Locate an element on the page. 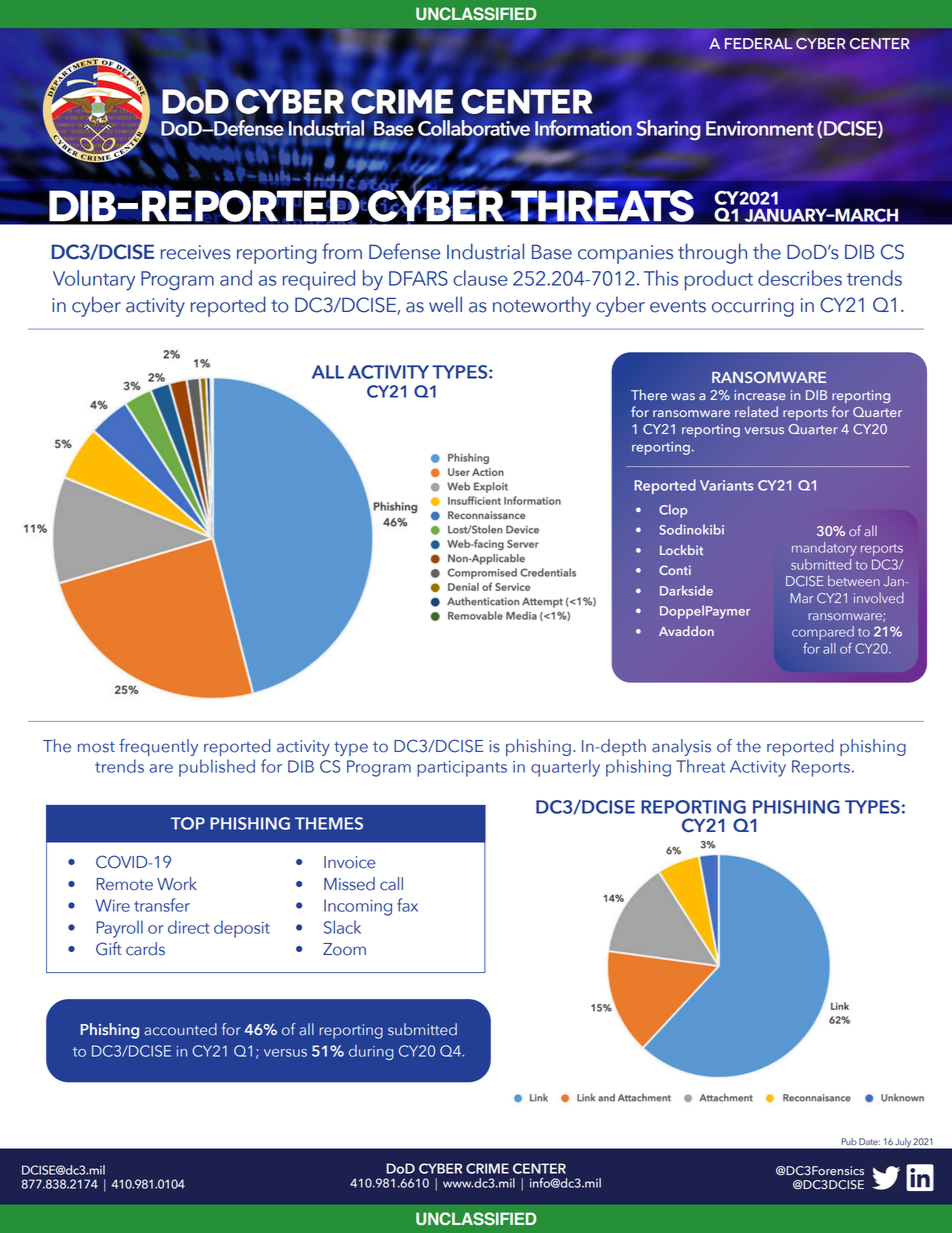  TOP is located at coordinates (188, 823).
